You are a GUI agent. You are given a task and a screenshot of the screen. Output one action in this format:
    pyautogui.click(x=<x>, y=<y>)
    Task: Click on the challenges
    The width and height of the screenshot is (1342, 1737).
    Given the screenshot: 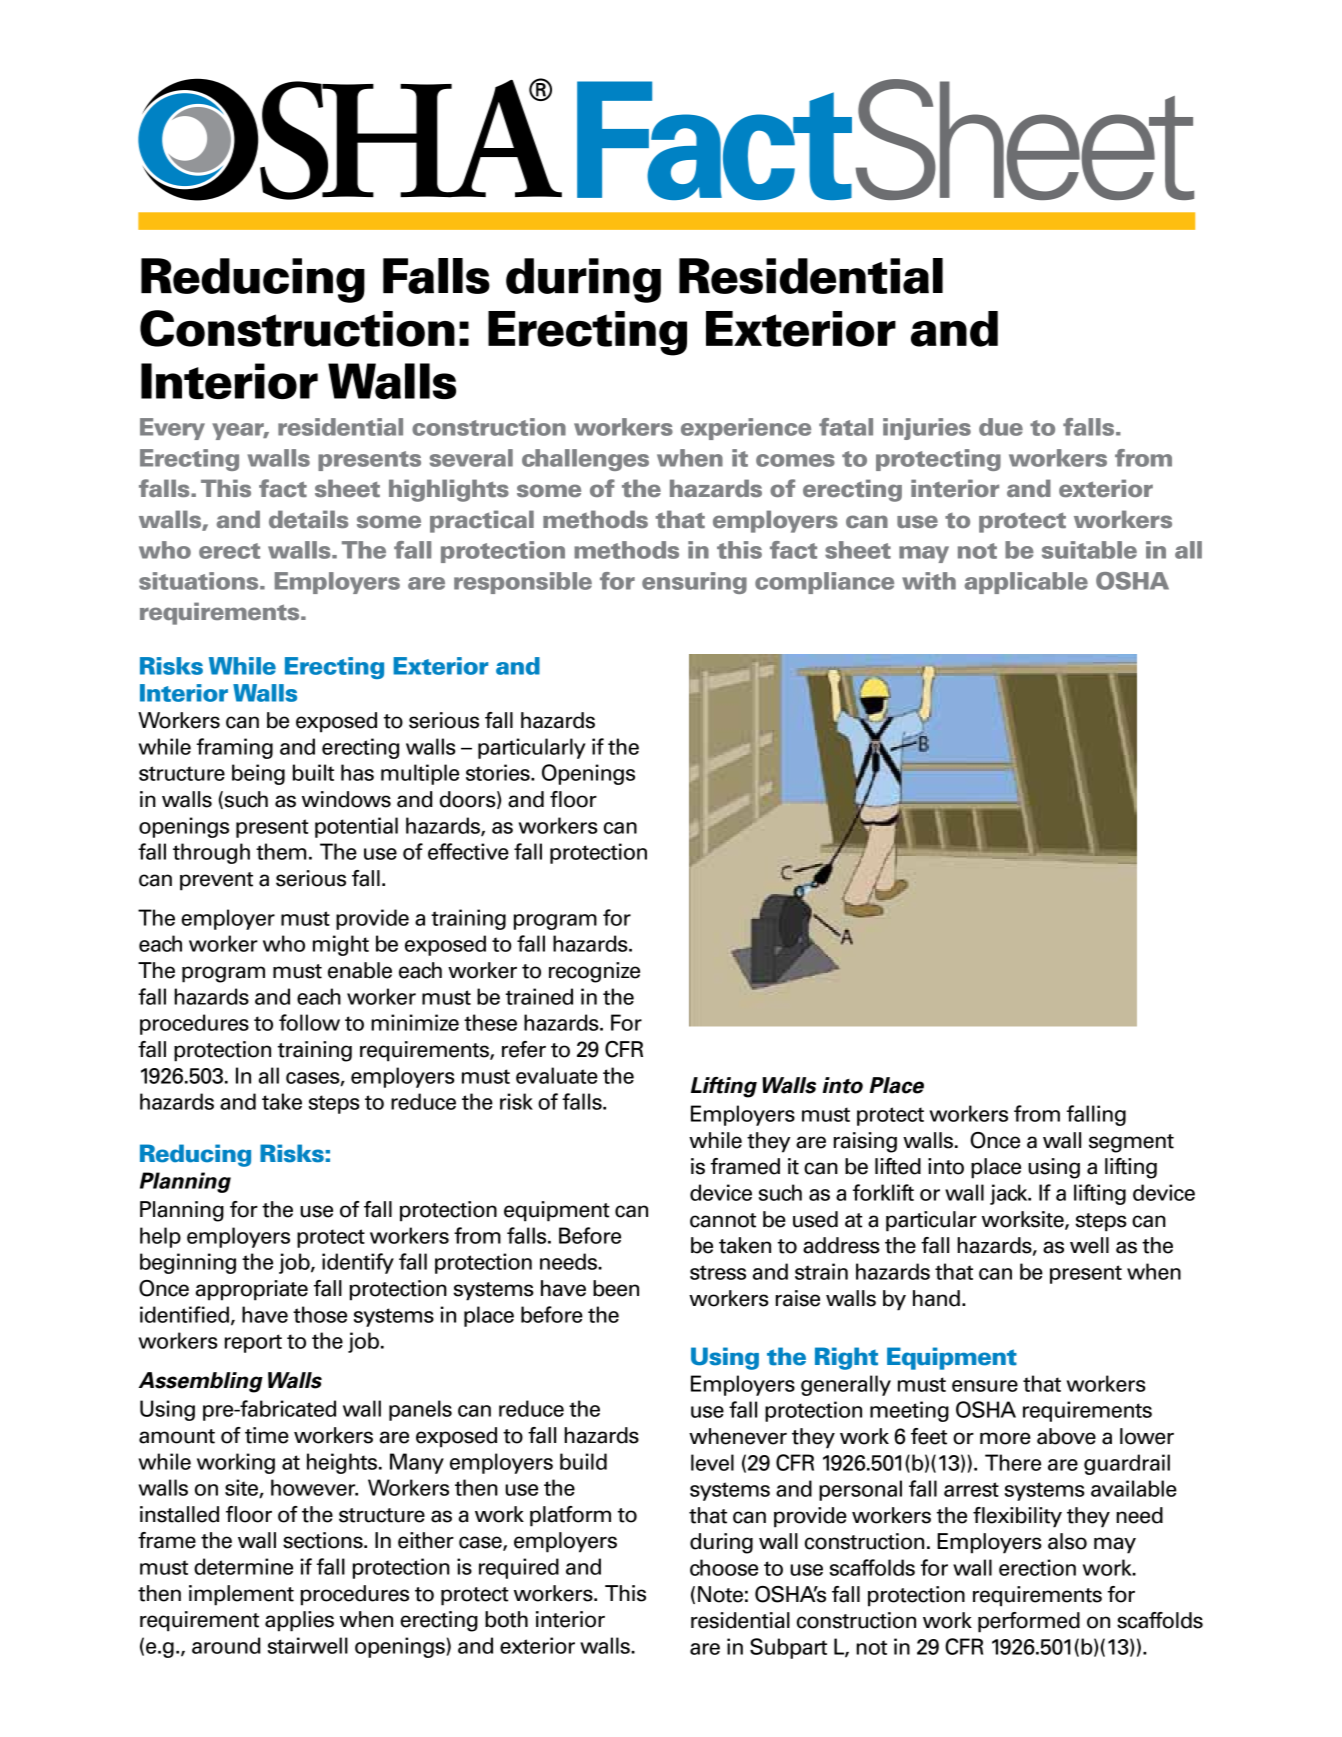 What is the action you would take?
    pyautogui.click(x=585, y=460)
